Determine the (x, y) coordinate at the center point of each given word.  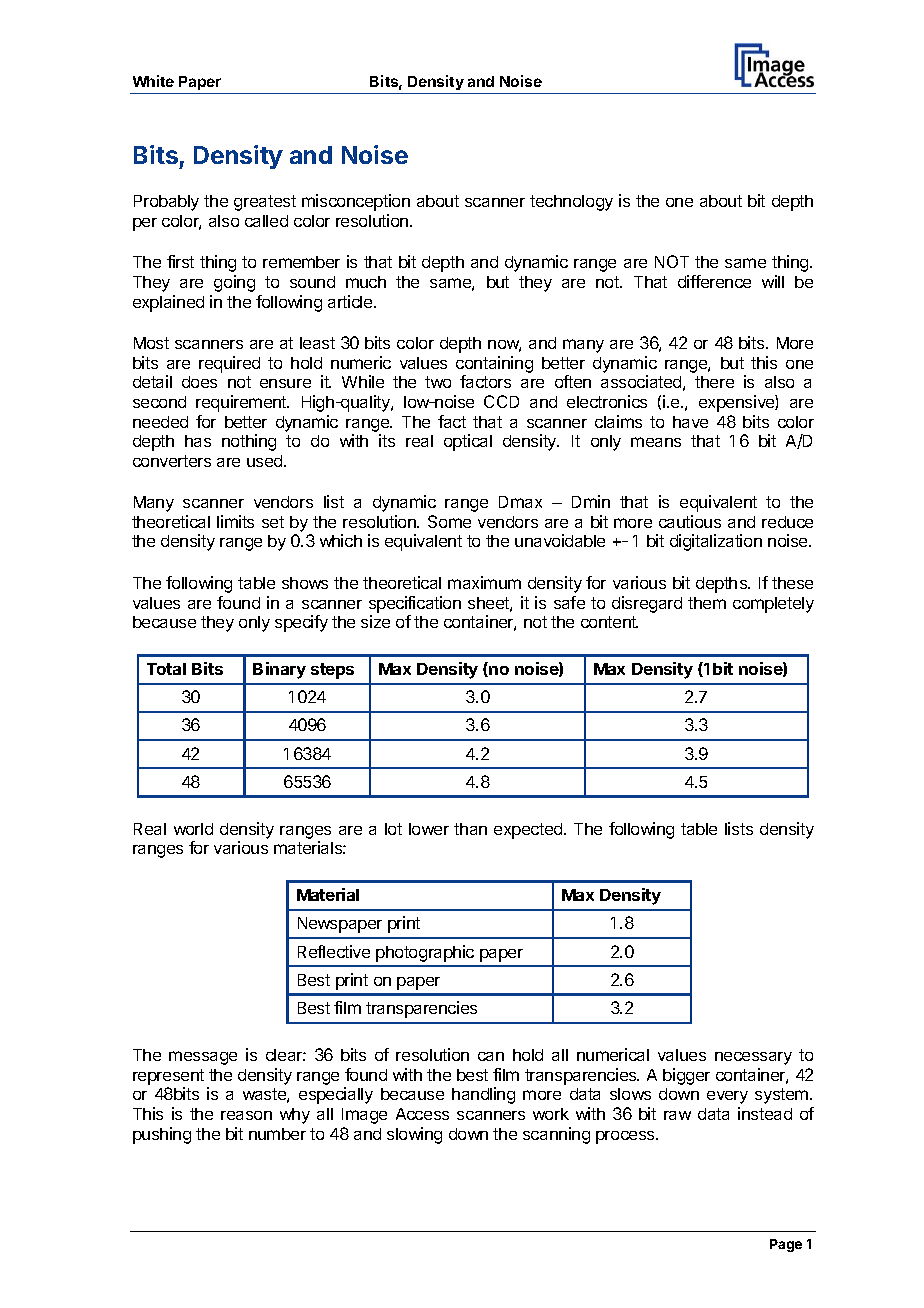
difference (714, 281)
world (193, 829)
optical (468, 442)
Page (786, 1245)
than (470, 829)
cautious (690, 521)
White (153, 81)
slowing (414, 1135)
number (277, 1134)
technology (571, 203)
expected (529, 831)
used (266, 461)
